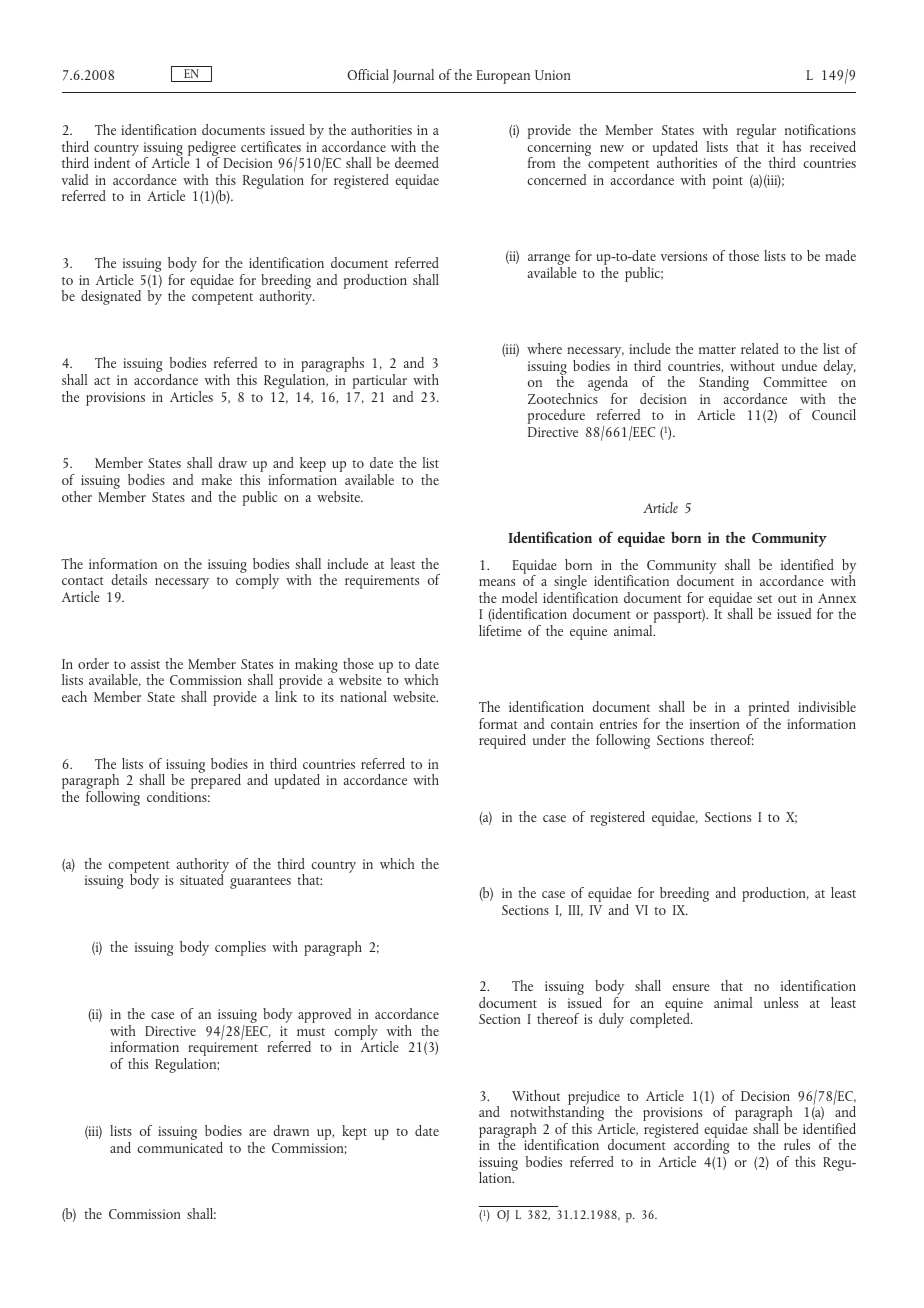  What do you see at coordinates (180, 1146) in the image?
I see `communicated` at bounding box center [180, 1146].
